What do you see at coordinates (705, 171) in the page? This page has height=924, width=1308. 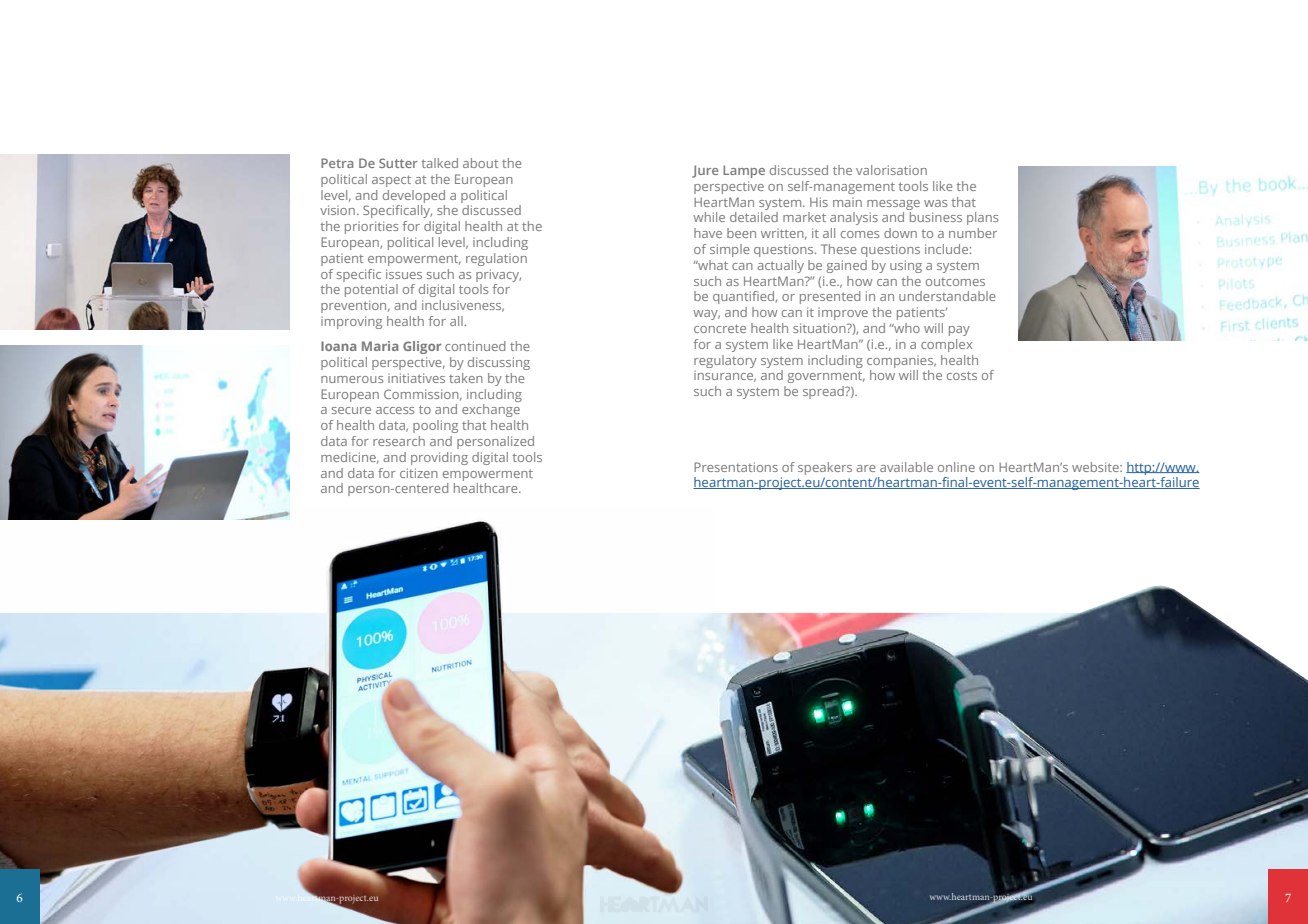 I see `Jure` at bounding box center [705, 171].
